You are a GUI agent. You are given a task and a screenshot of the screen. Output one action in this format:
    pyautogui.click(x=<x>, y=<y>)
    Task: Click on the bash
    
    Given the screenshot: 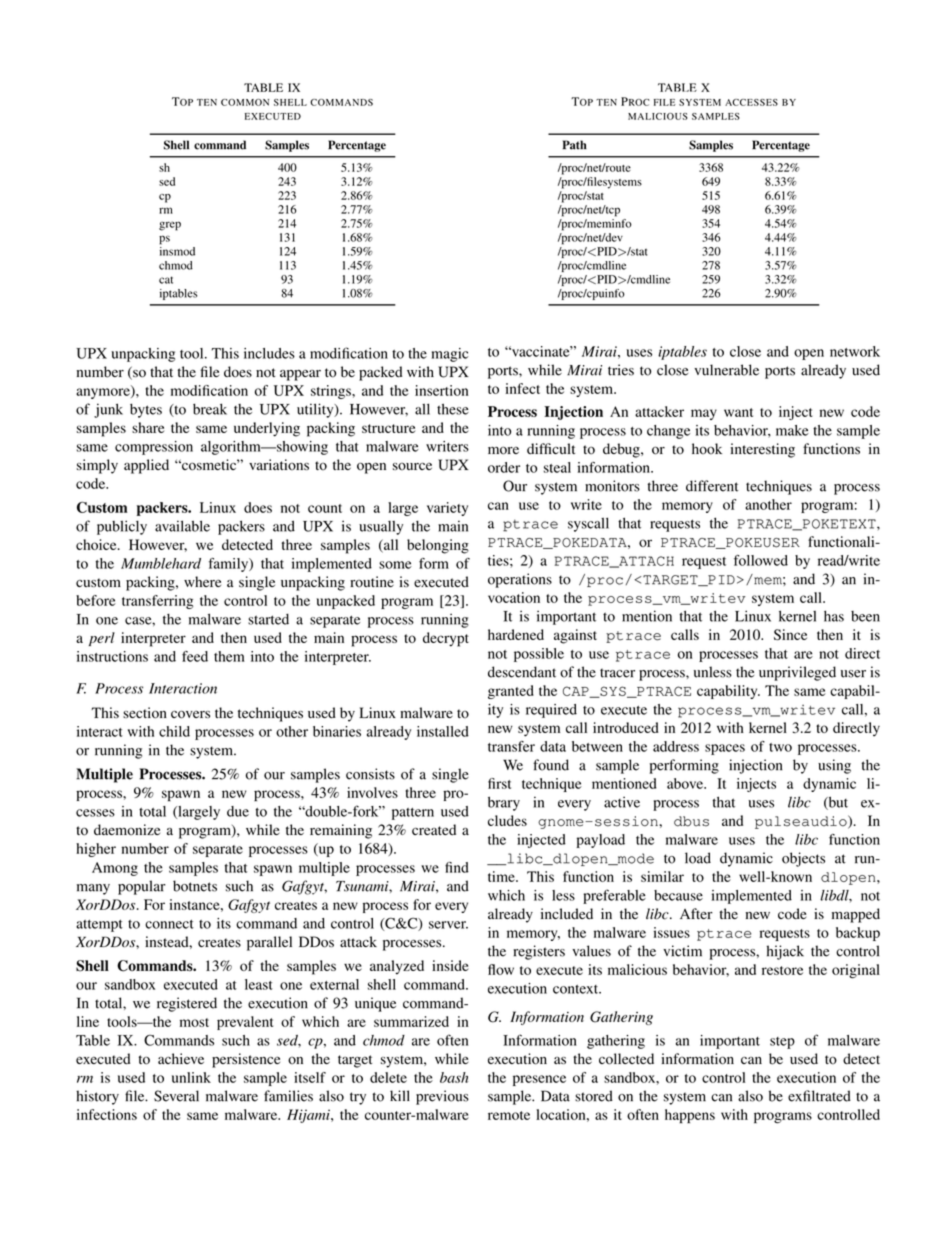 What is the action you would take?
    pyautogui.click(x=454, y=1077)
